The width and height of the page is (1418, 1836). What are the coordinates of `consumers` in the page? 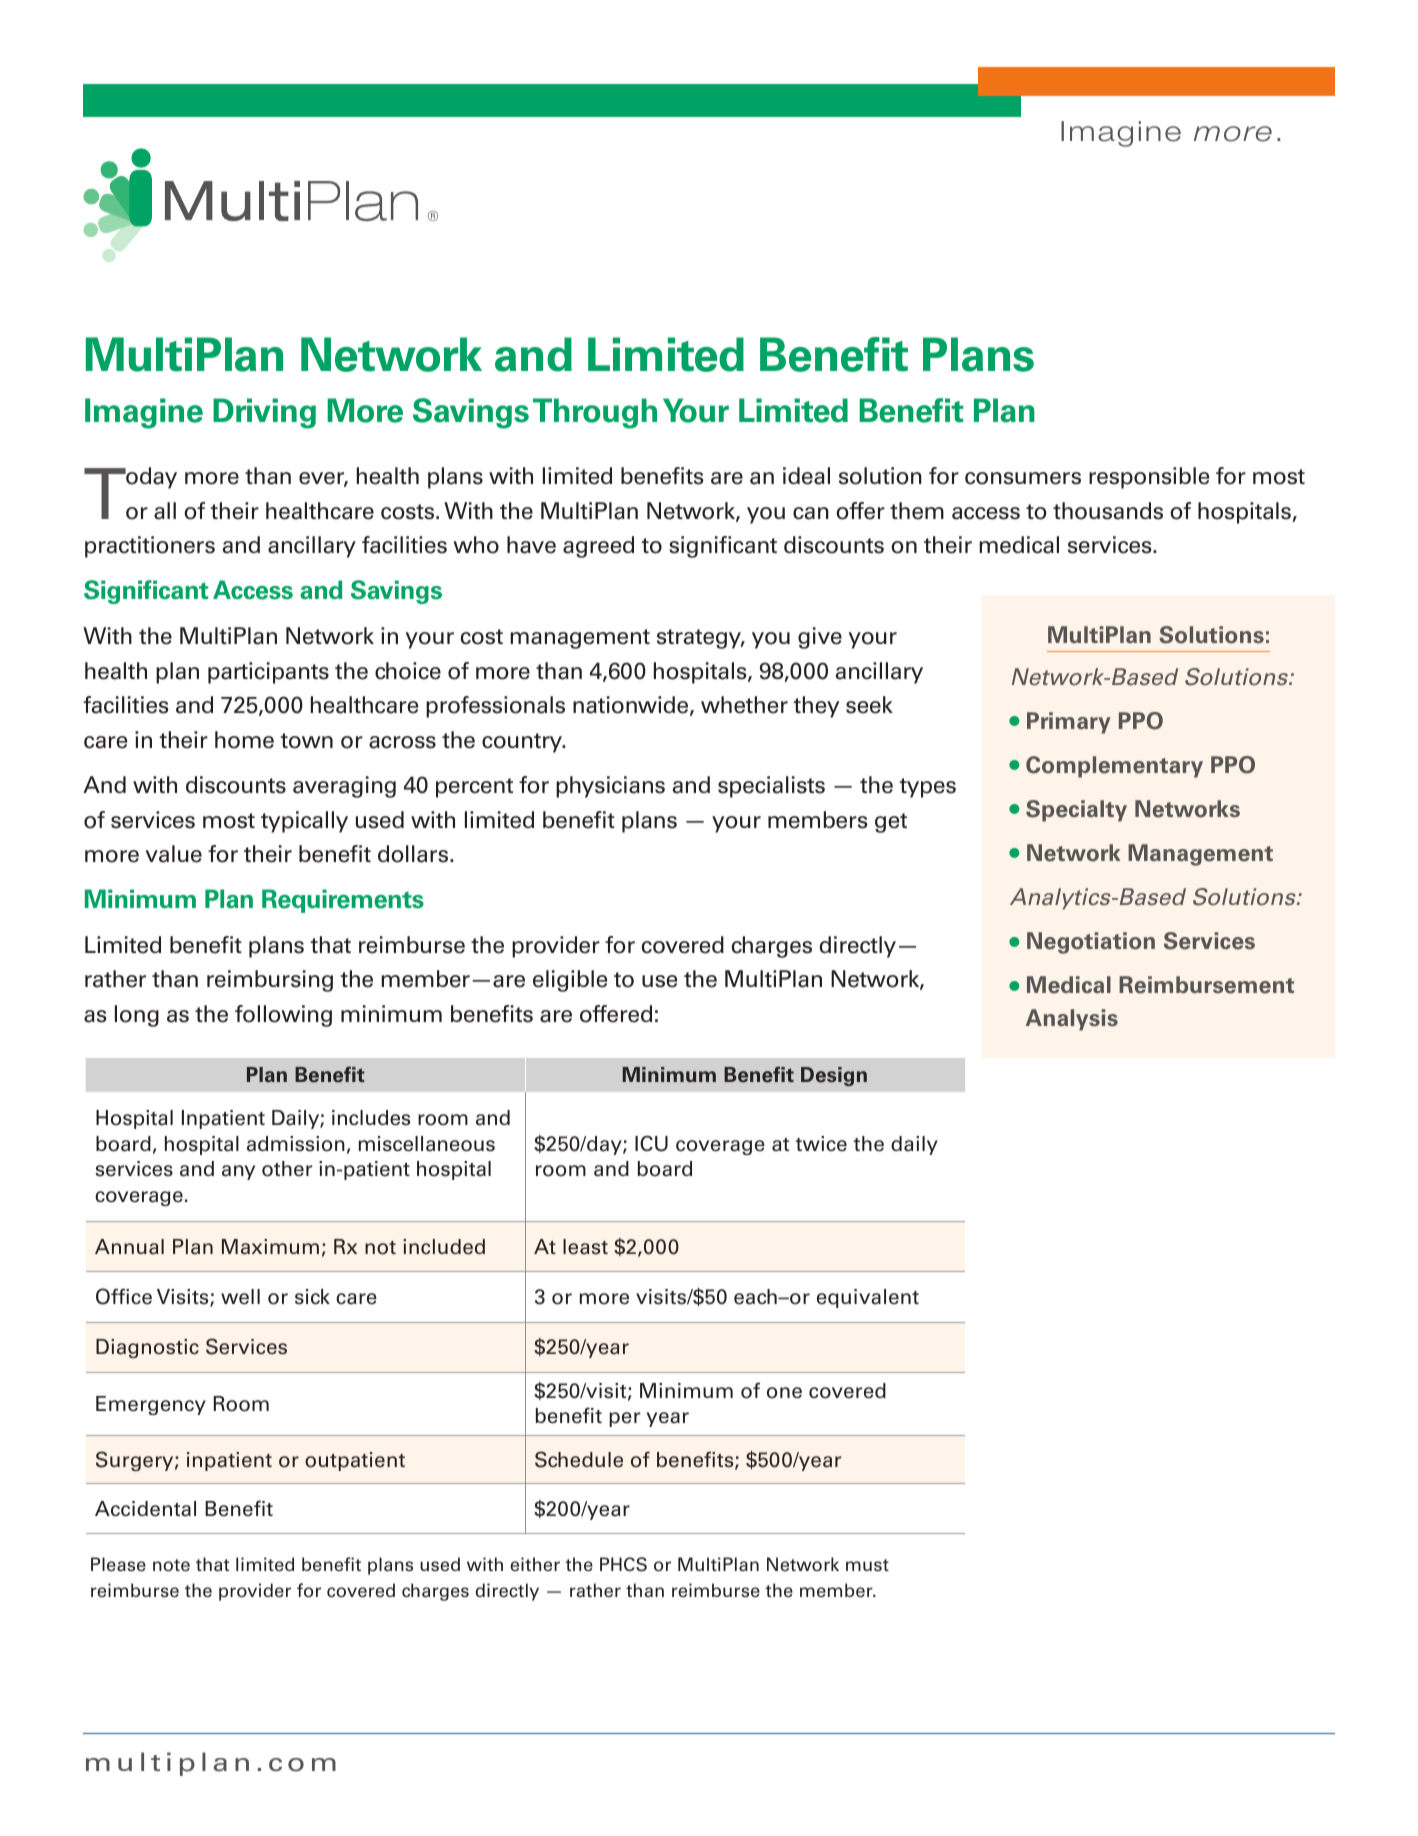 It's located at (1023, 478).
